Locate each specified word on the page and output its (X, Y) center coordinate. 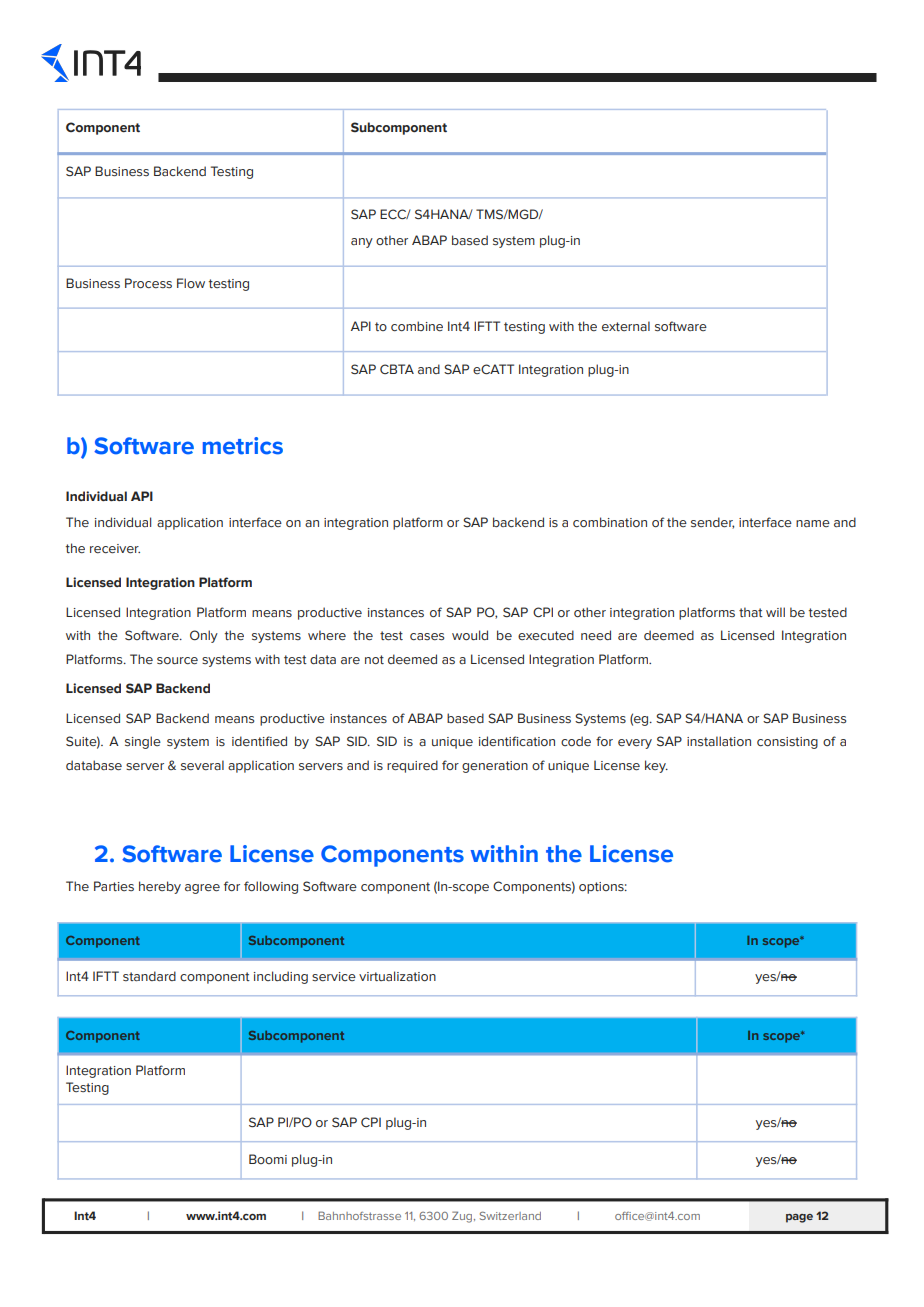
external (626, 326)
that (751, 612)
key (656, 766)
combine (417, 326)
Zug (463, 1217)
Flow (191, 283)
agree (202, 889)
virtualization (397, 976)
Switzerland (510, 1215)
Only (204, 636)
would (470, 635)
